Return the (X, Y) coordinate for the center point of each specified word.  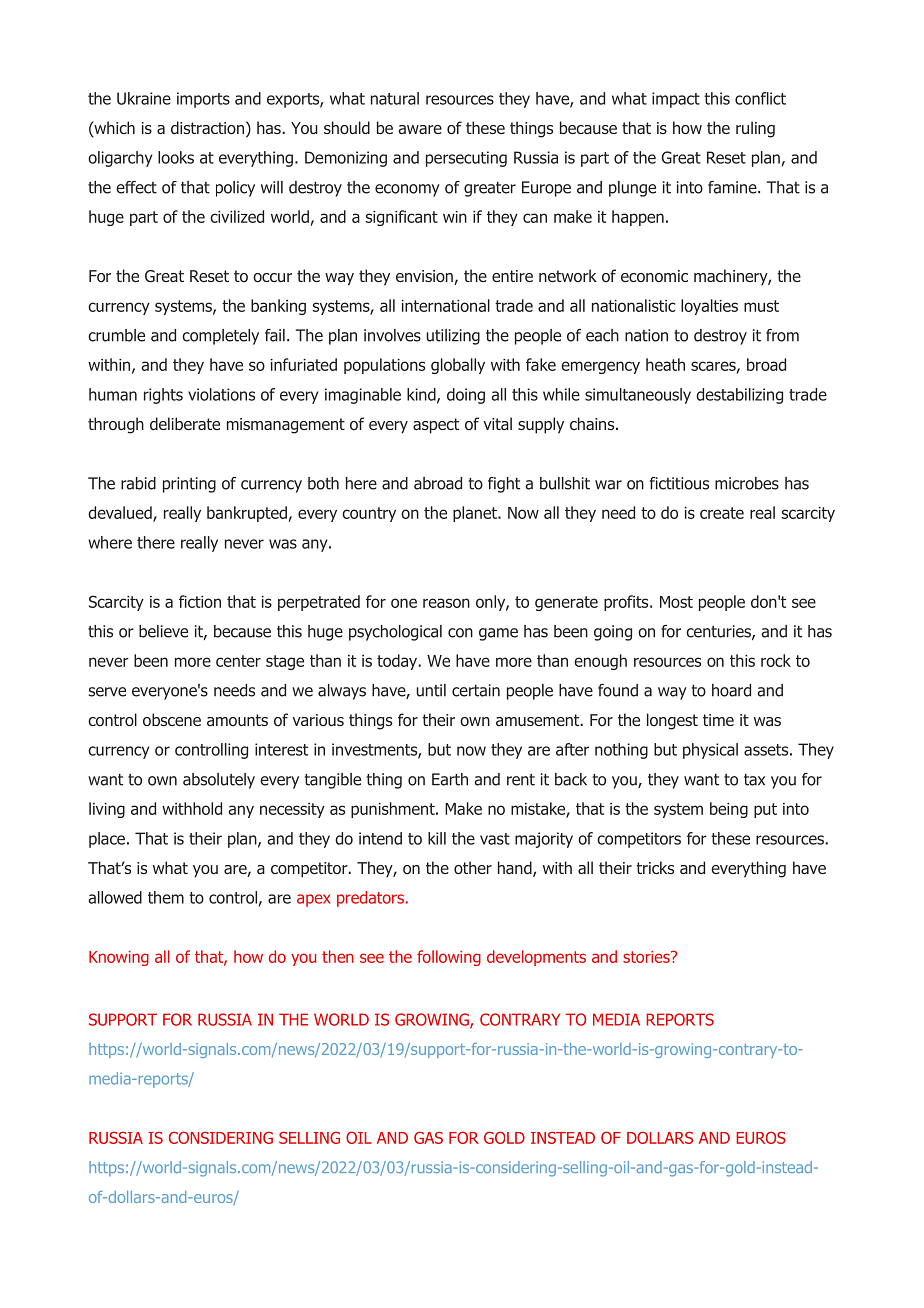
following (449, 958)
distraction (207, 127)
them (166, 897)
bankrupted (247, 514)
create (722, 513)
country (369, 514)
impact (676, 100)
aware (420, 129)
